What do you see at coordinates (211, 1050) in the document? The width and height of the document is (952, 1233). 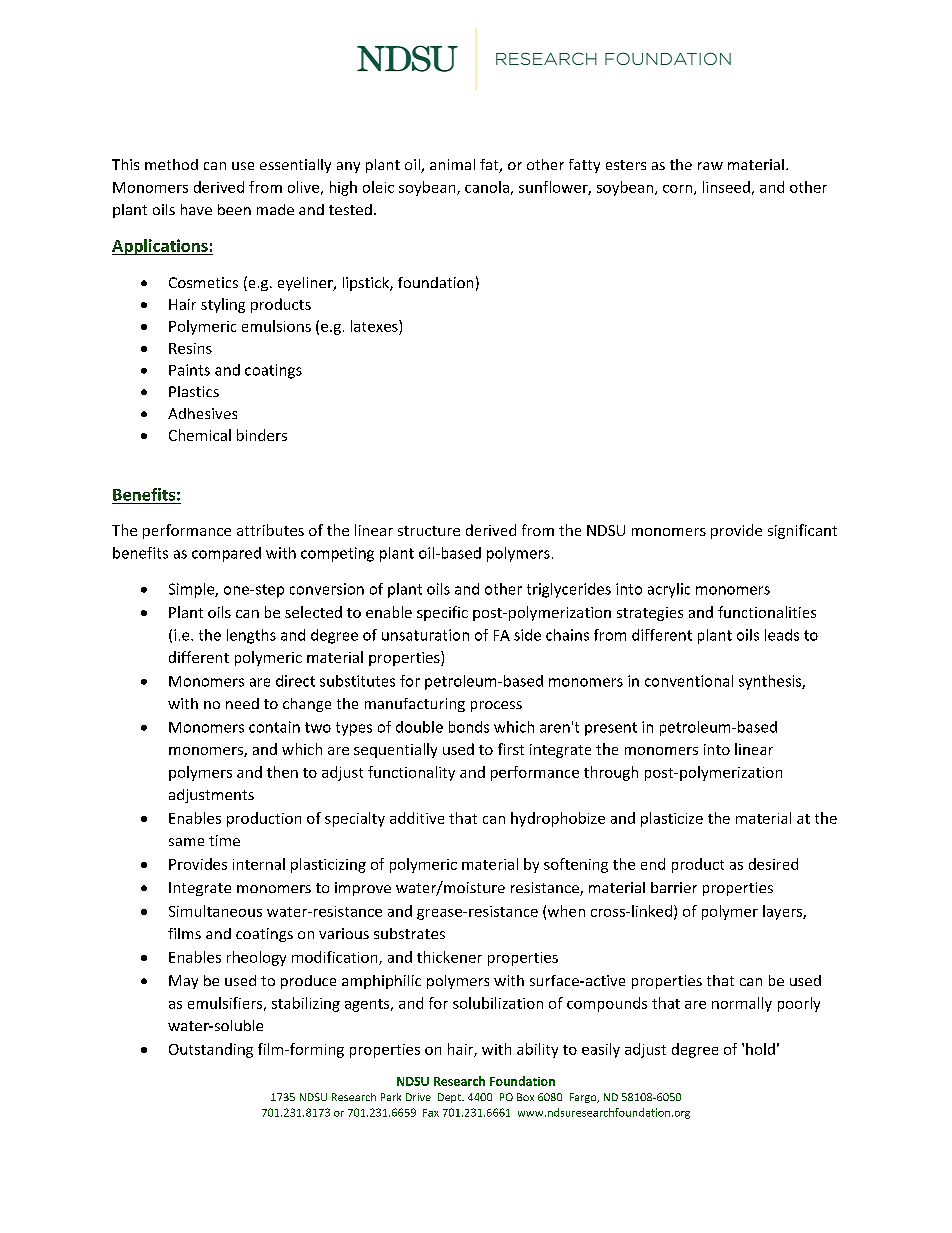 I see `Outstanding` at bounding box center [211, 1050].
